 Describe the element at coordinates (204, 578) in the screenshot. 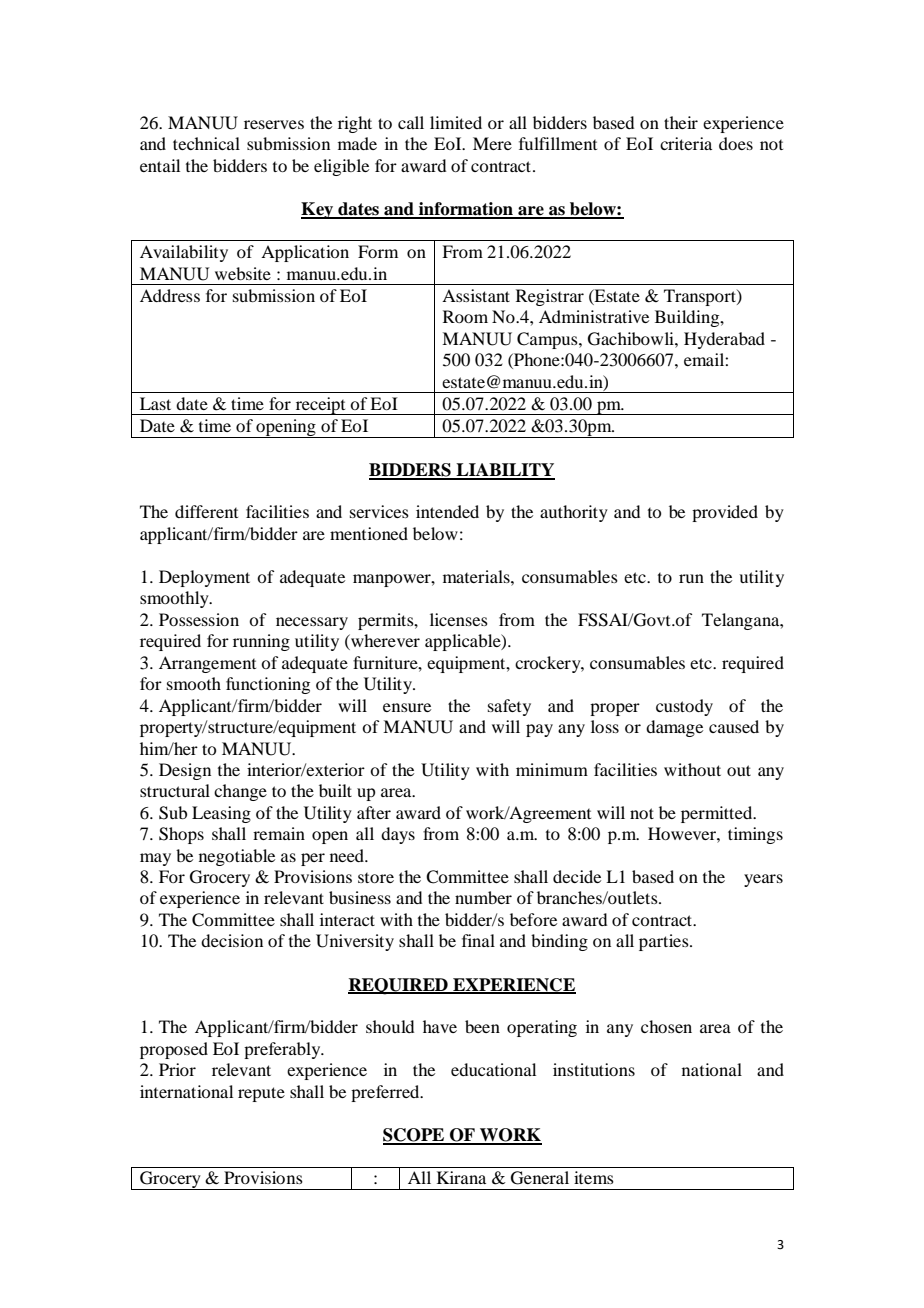

I see `Deployment` at that location.
